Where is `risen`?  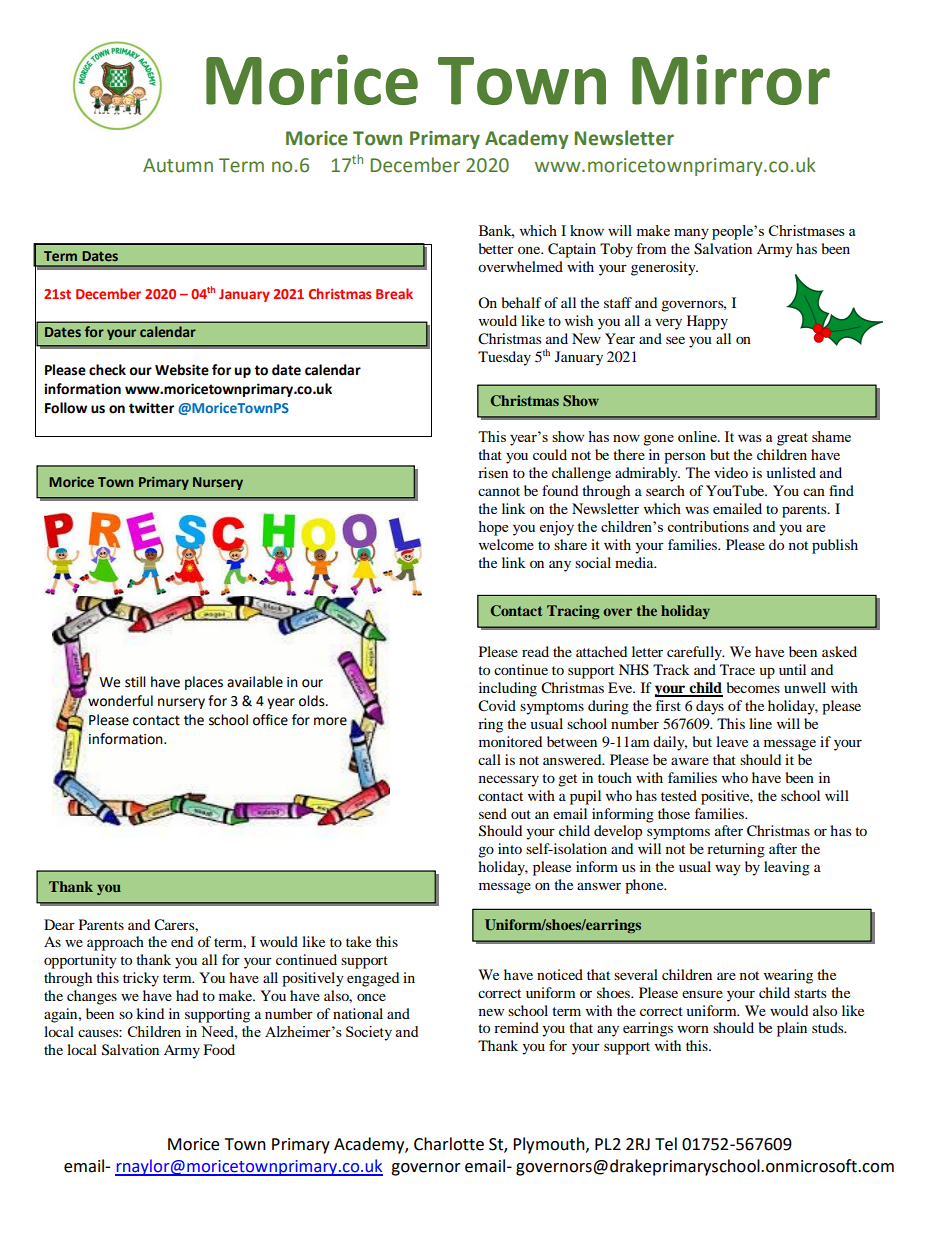
risen is located at coordinates (493, 472).
